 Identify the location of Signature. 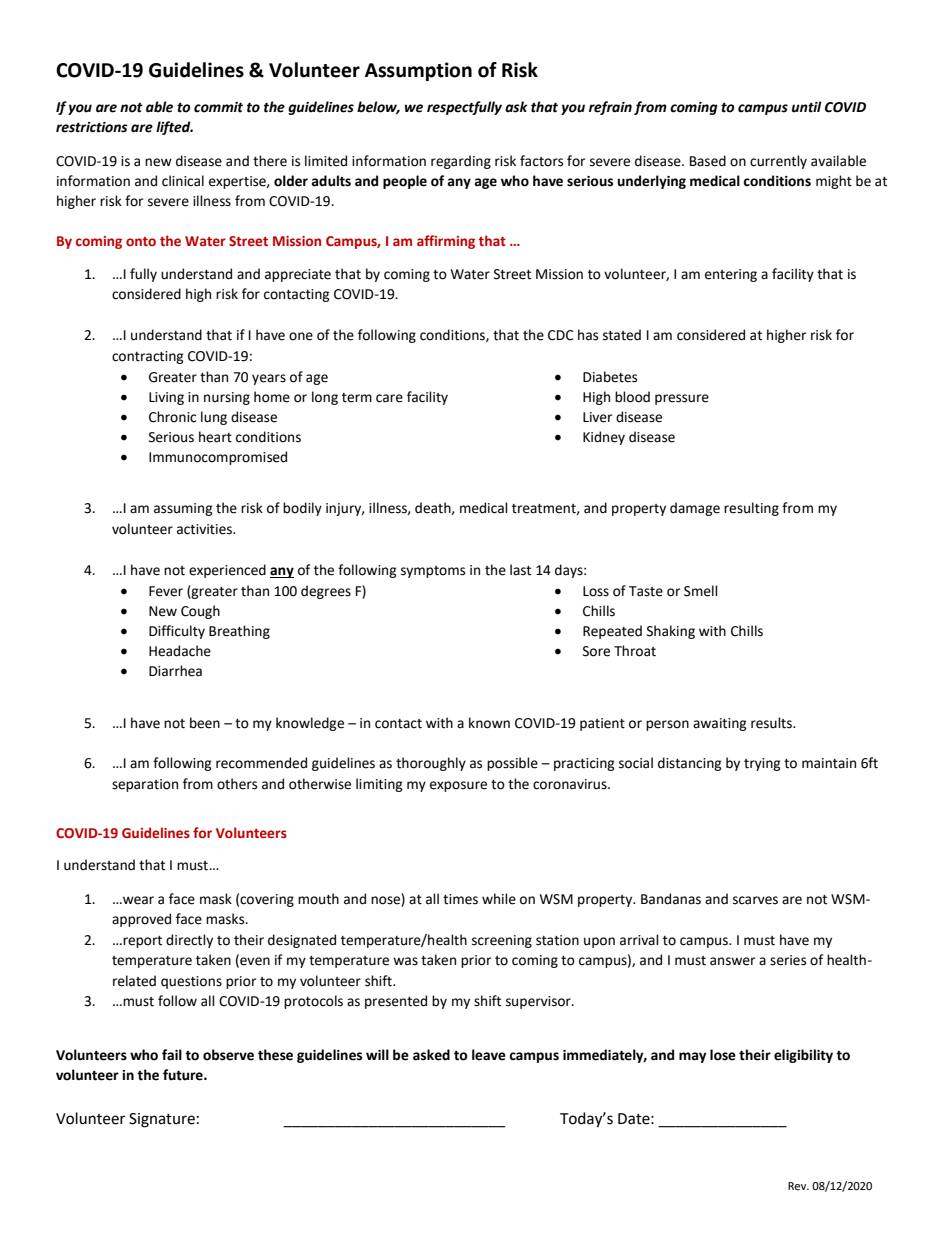
(162, 1120).
